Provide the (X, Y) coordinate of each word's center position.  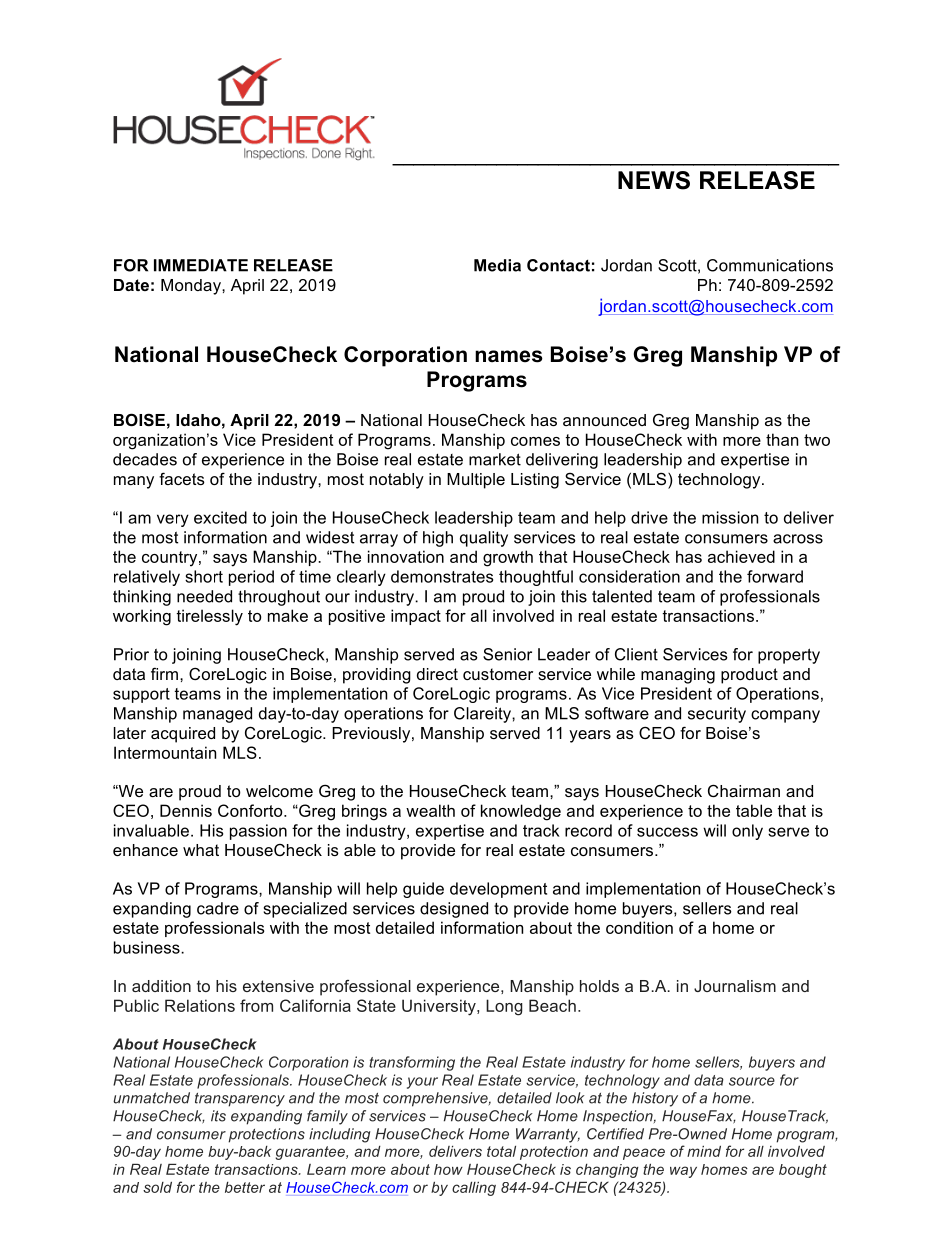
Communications (770, 265)
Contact (558, 265)
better (245, 1187)
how (448, 1169)
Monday (192, 287)
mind (704, 1151)
